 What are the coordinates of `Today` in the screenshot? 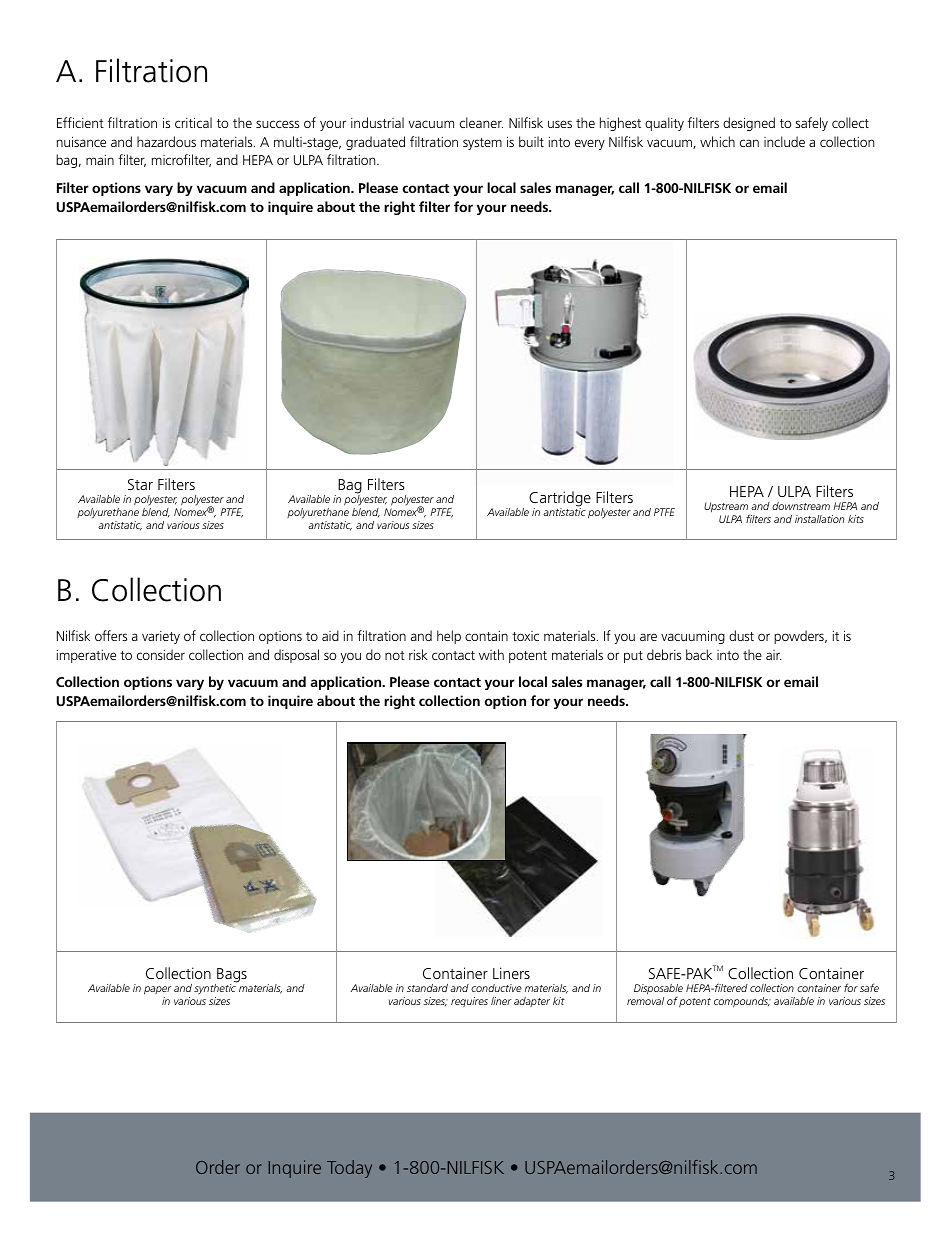 It's located at (349, 1169).
